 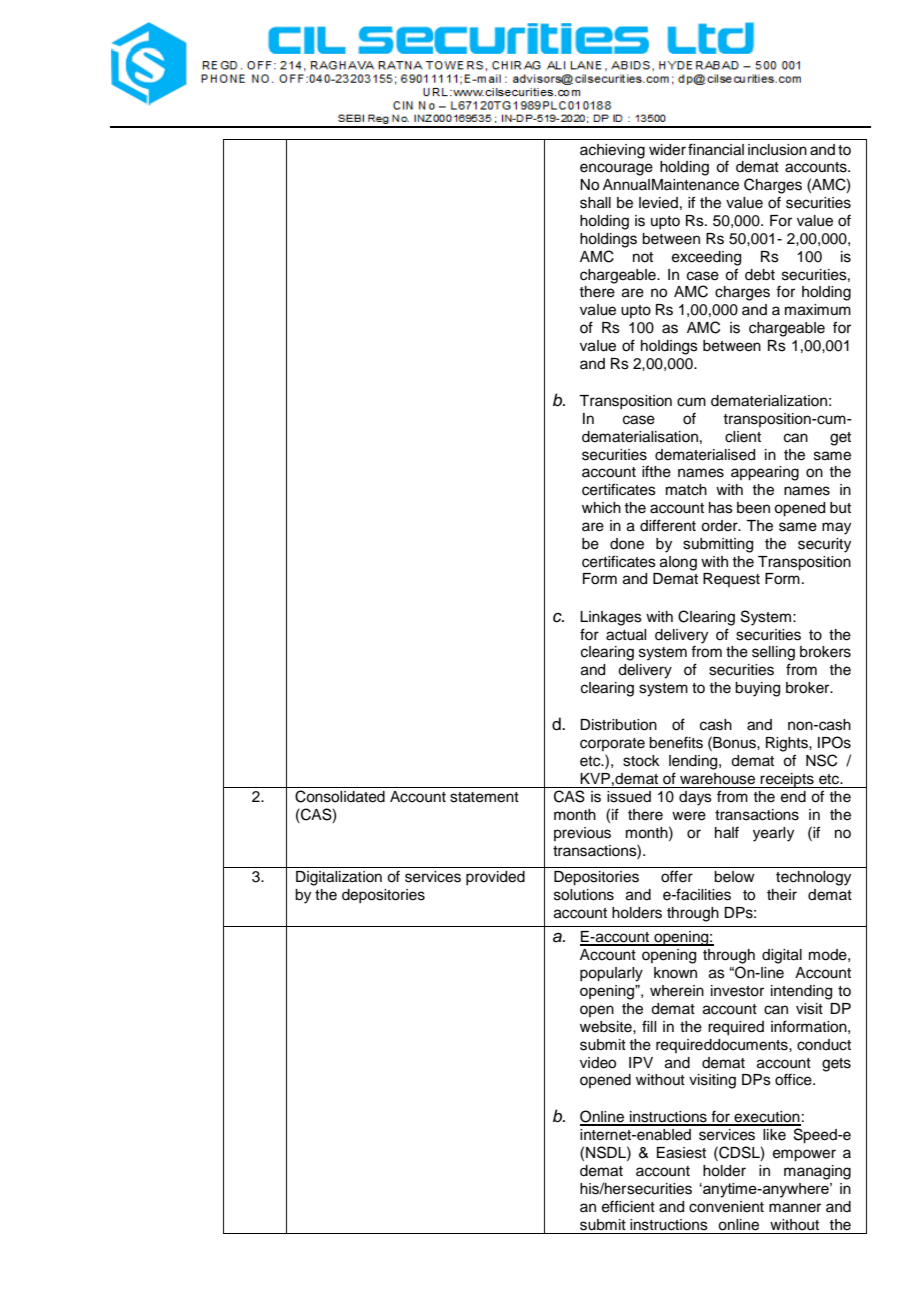 What do you see at coordinates (340, 796) in the screenshot?
I see `Consolidated` at bounding box center [340, 796].
